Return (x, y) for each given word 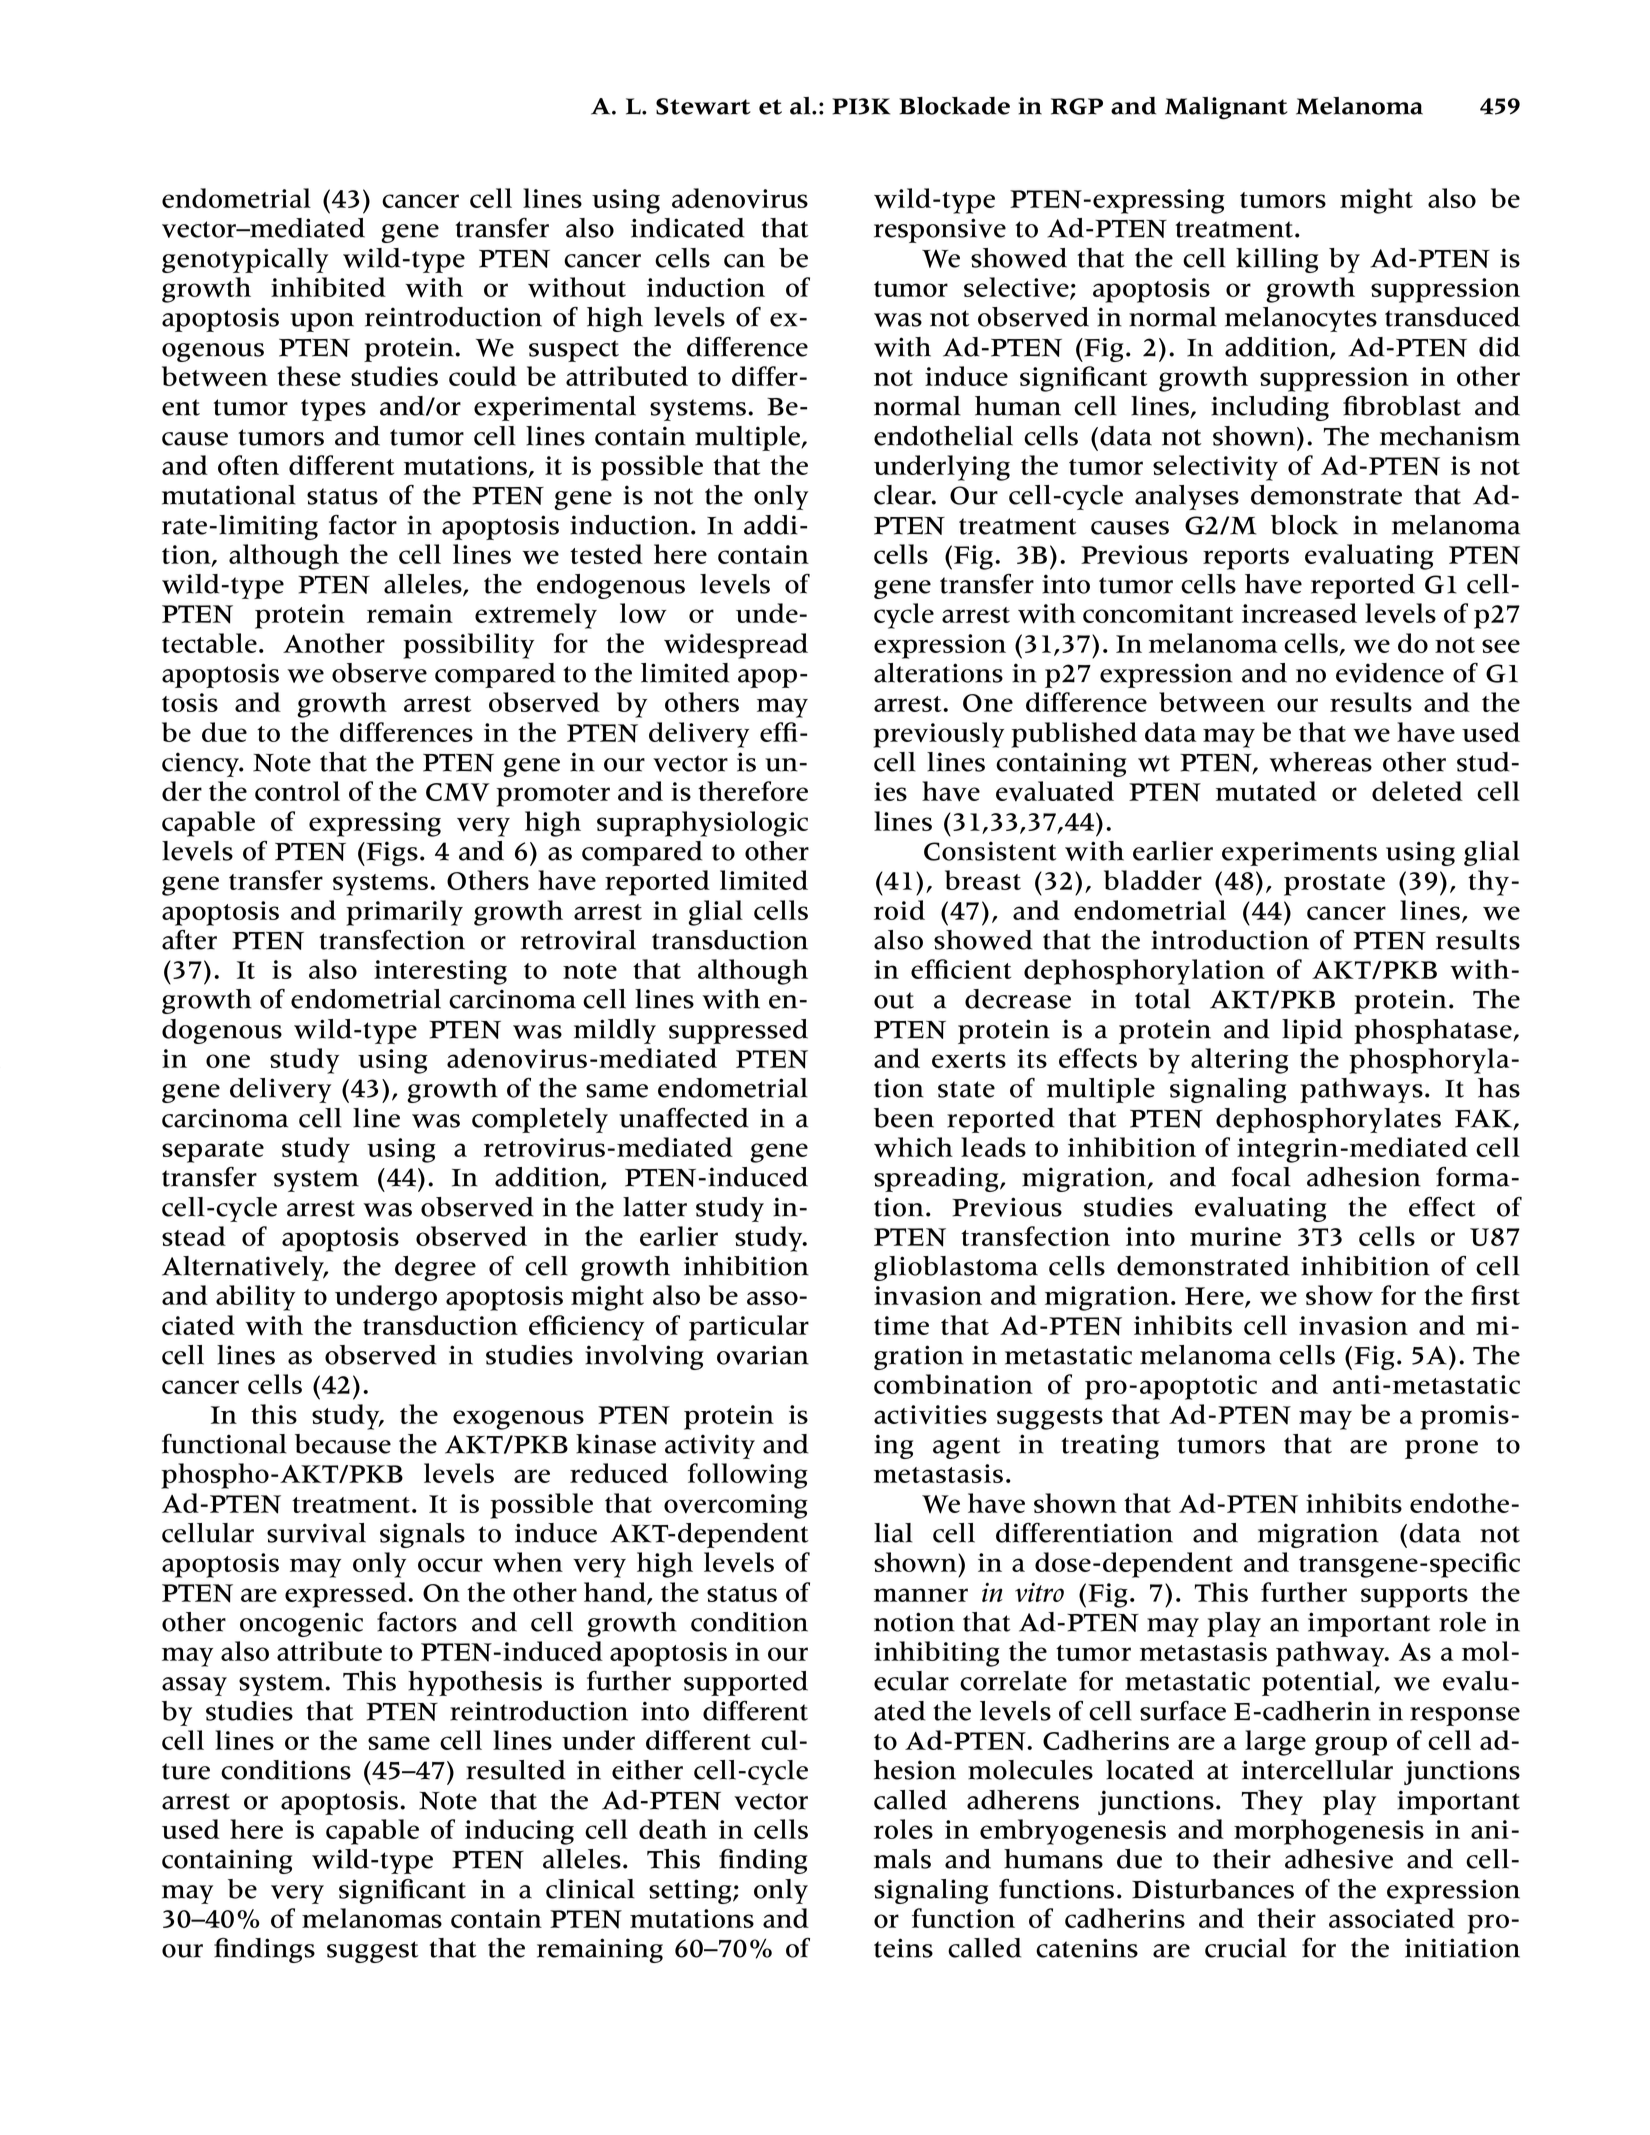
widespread (736, 646)
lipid (1312, 1031)
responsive (940, 230)
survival (316, 1533)
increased (1299, 613)
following (748, 1476)
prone (1441, 1449)
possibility (468, 646)
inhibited (328, 287)
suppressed (738, 1031)
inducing (519, 1832)
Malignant (1226, 108)
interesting (440, 972)
